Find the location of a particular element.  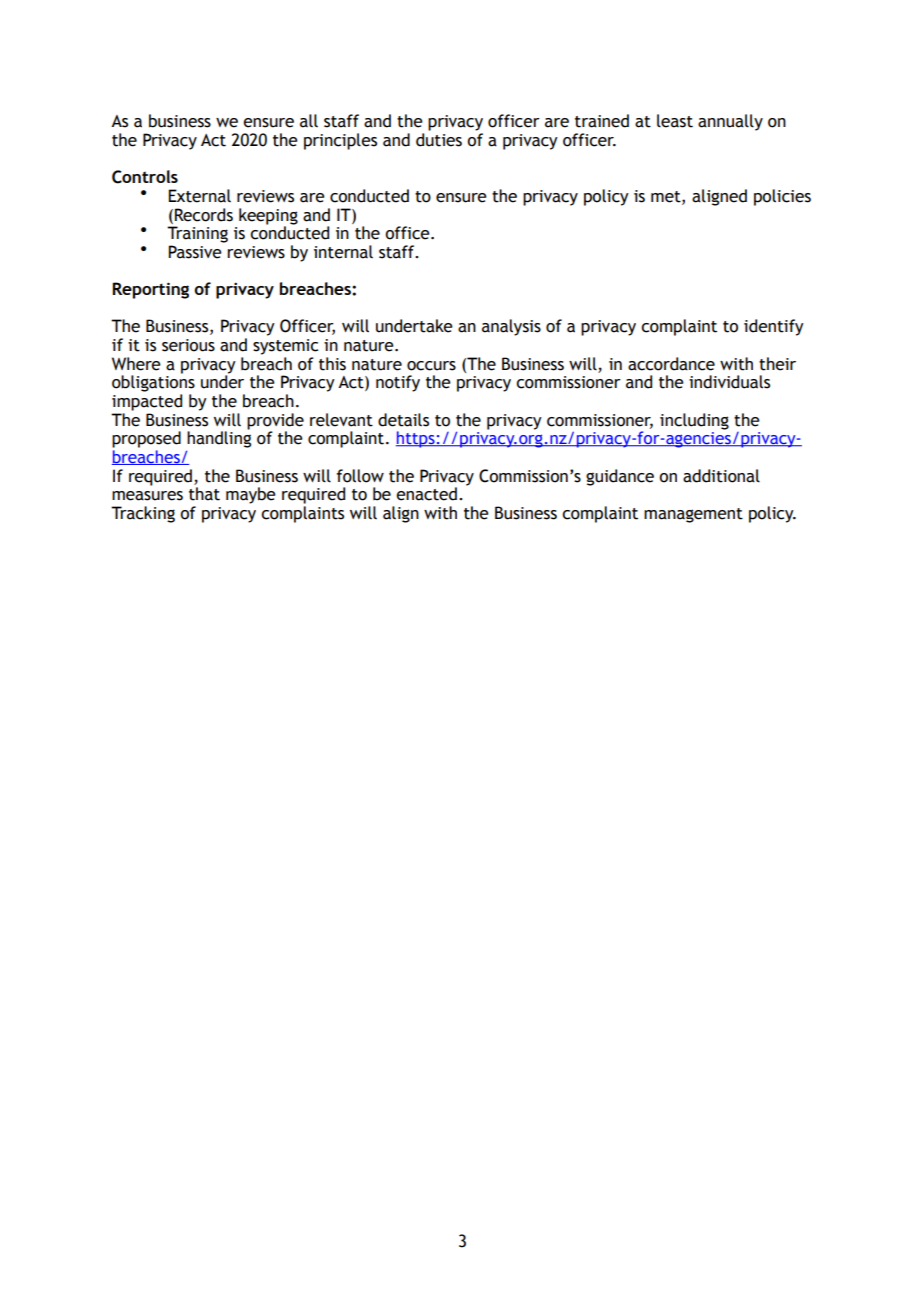

enacted is located at coordinates (426, 494).
